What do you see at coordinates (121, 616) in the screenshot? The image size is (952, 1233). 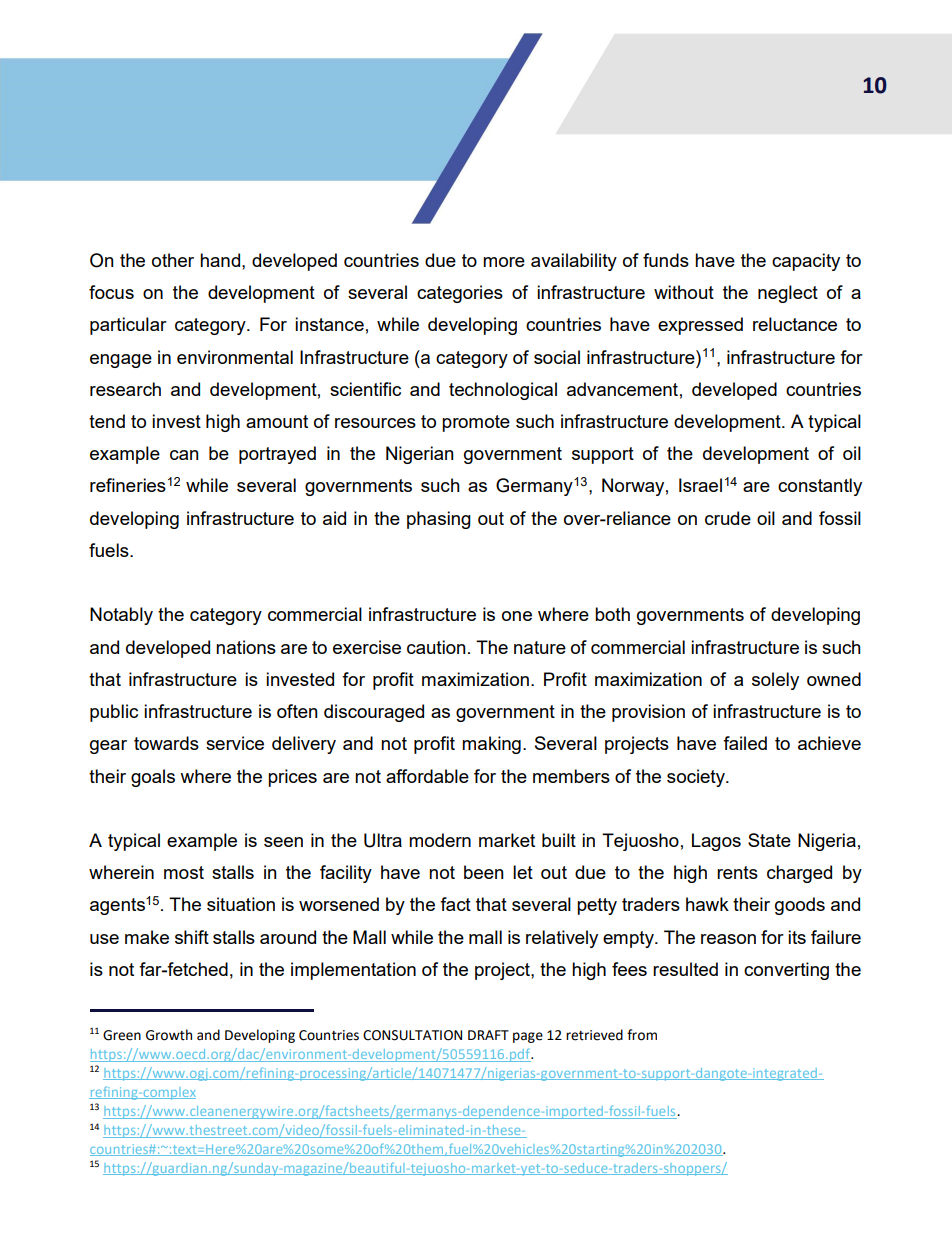 I see `Notably` at bounding box center [121, 616].
